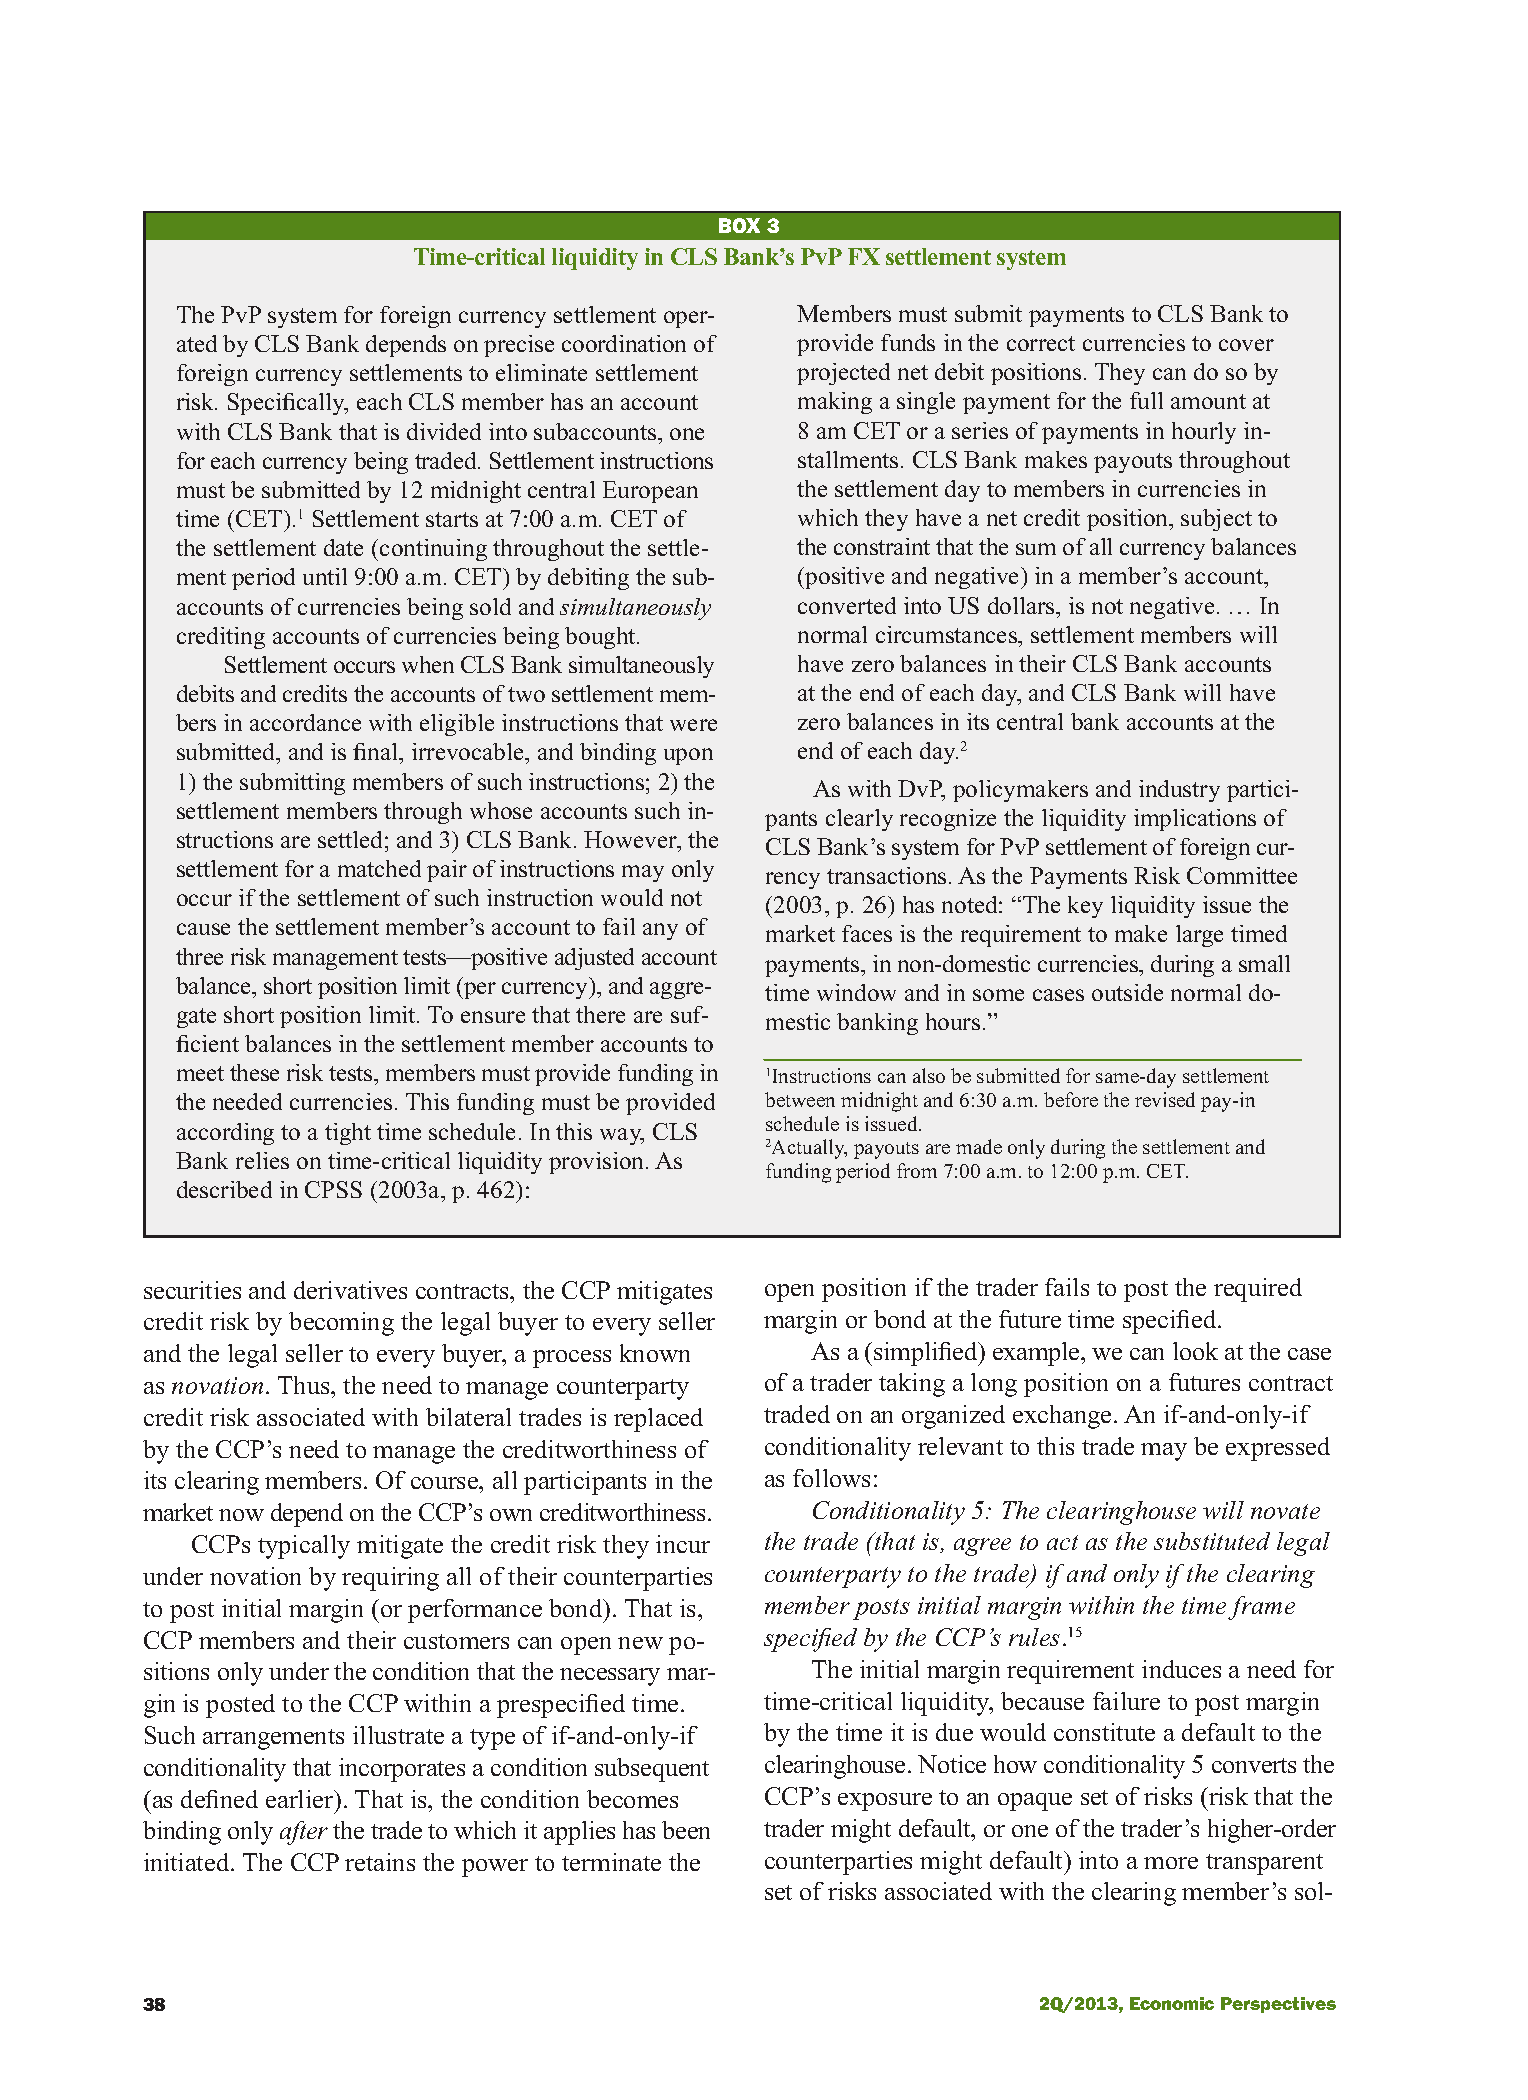 The height and width of the screenshot is (2100, 1528). What do you see at coordinates (288, 404) in the screenshot?
I see `Specifically` at bounding box center [288, 404].
